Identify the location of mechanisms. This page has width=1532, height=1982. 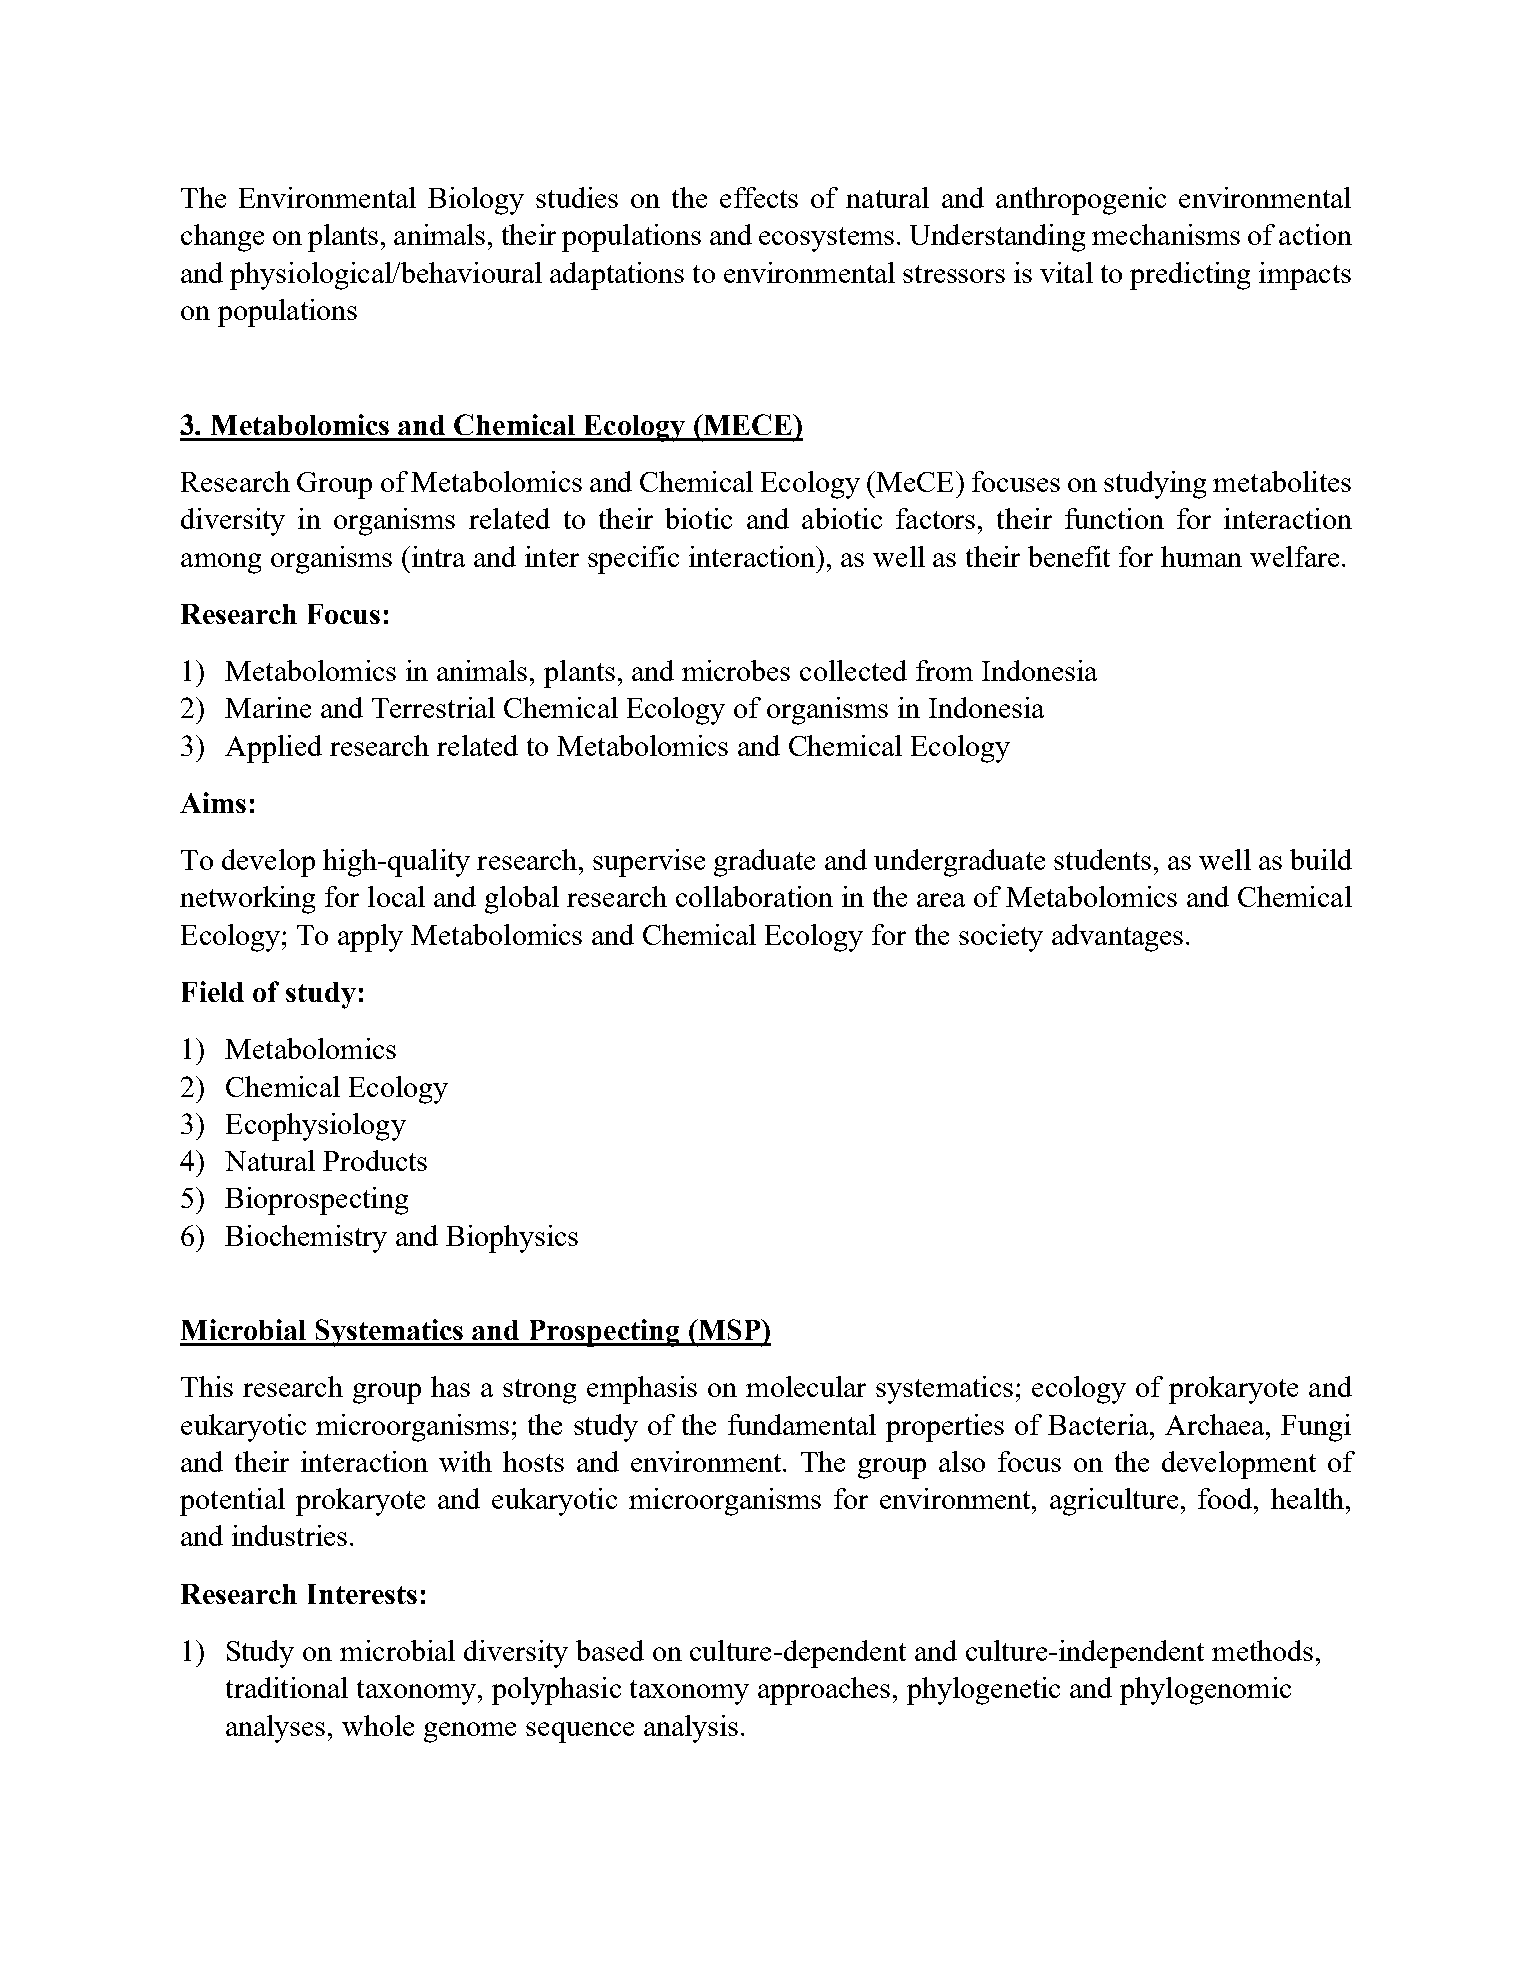
(1166, 234).
